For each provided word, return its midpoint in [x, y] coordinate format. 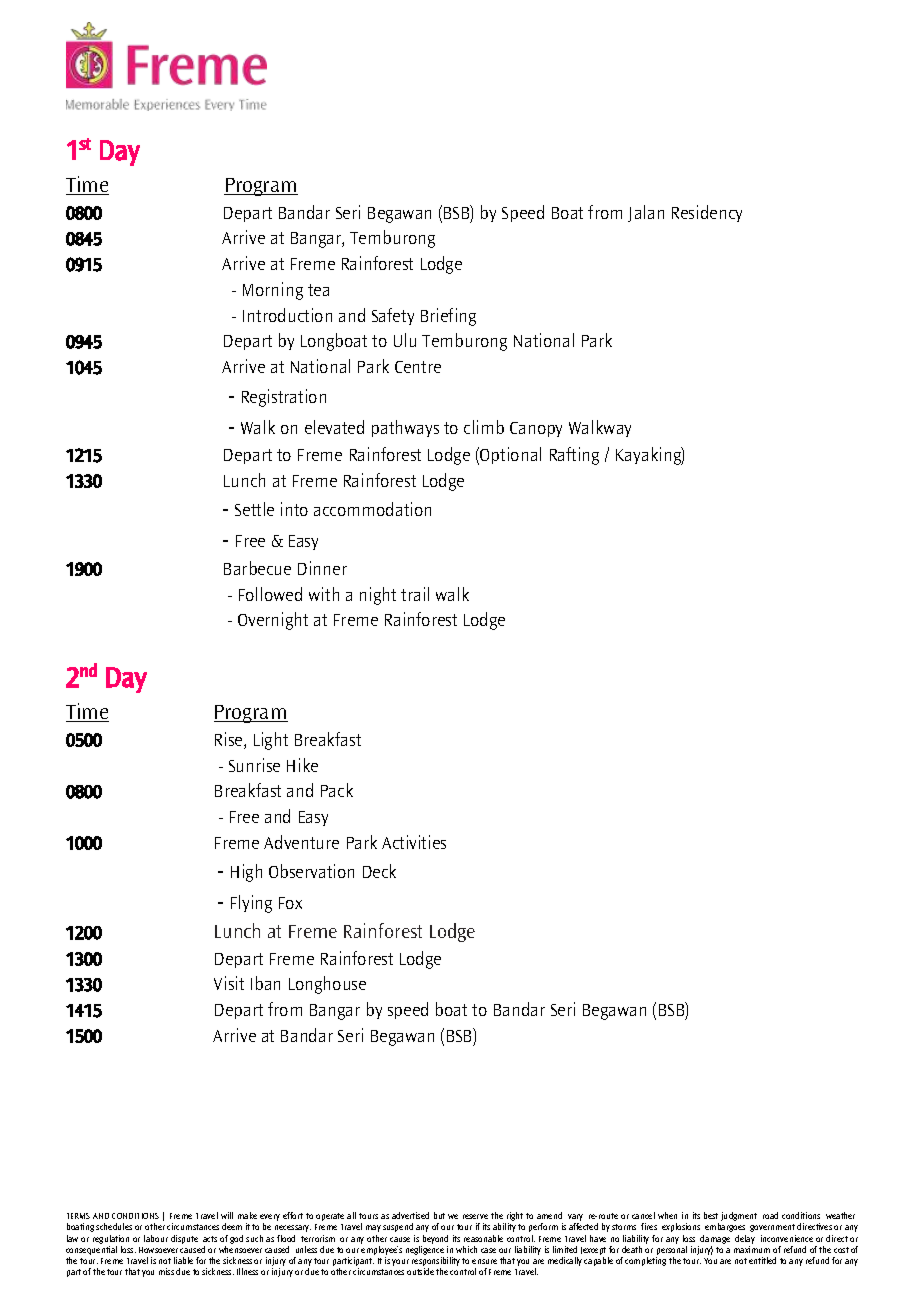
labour [156, 1238]
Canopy [536, 429]
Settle [254, 509]
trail [415, 594]
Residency [707, 213]
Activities [414, 842]
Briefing [448, 317]
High [246, 873]
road [770, 1215]
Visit [229, 983]
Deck [379, 871]
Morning [273, 291]
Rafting [574, 456]
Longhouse [327, 985]
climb [484, 427]
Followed [270, 594]
